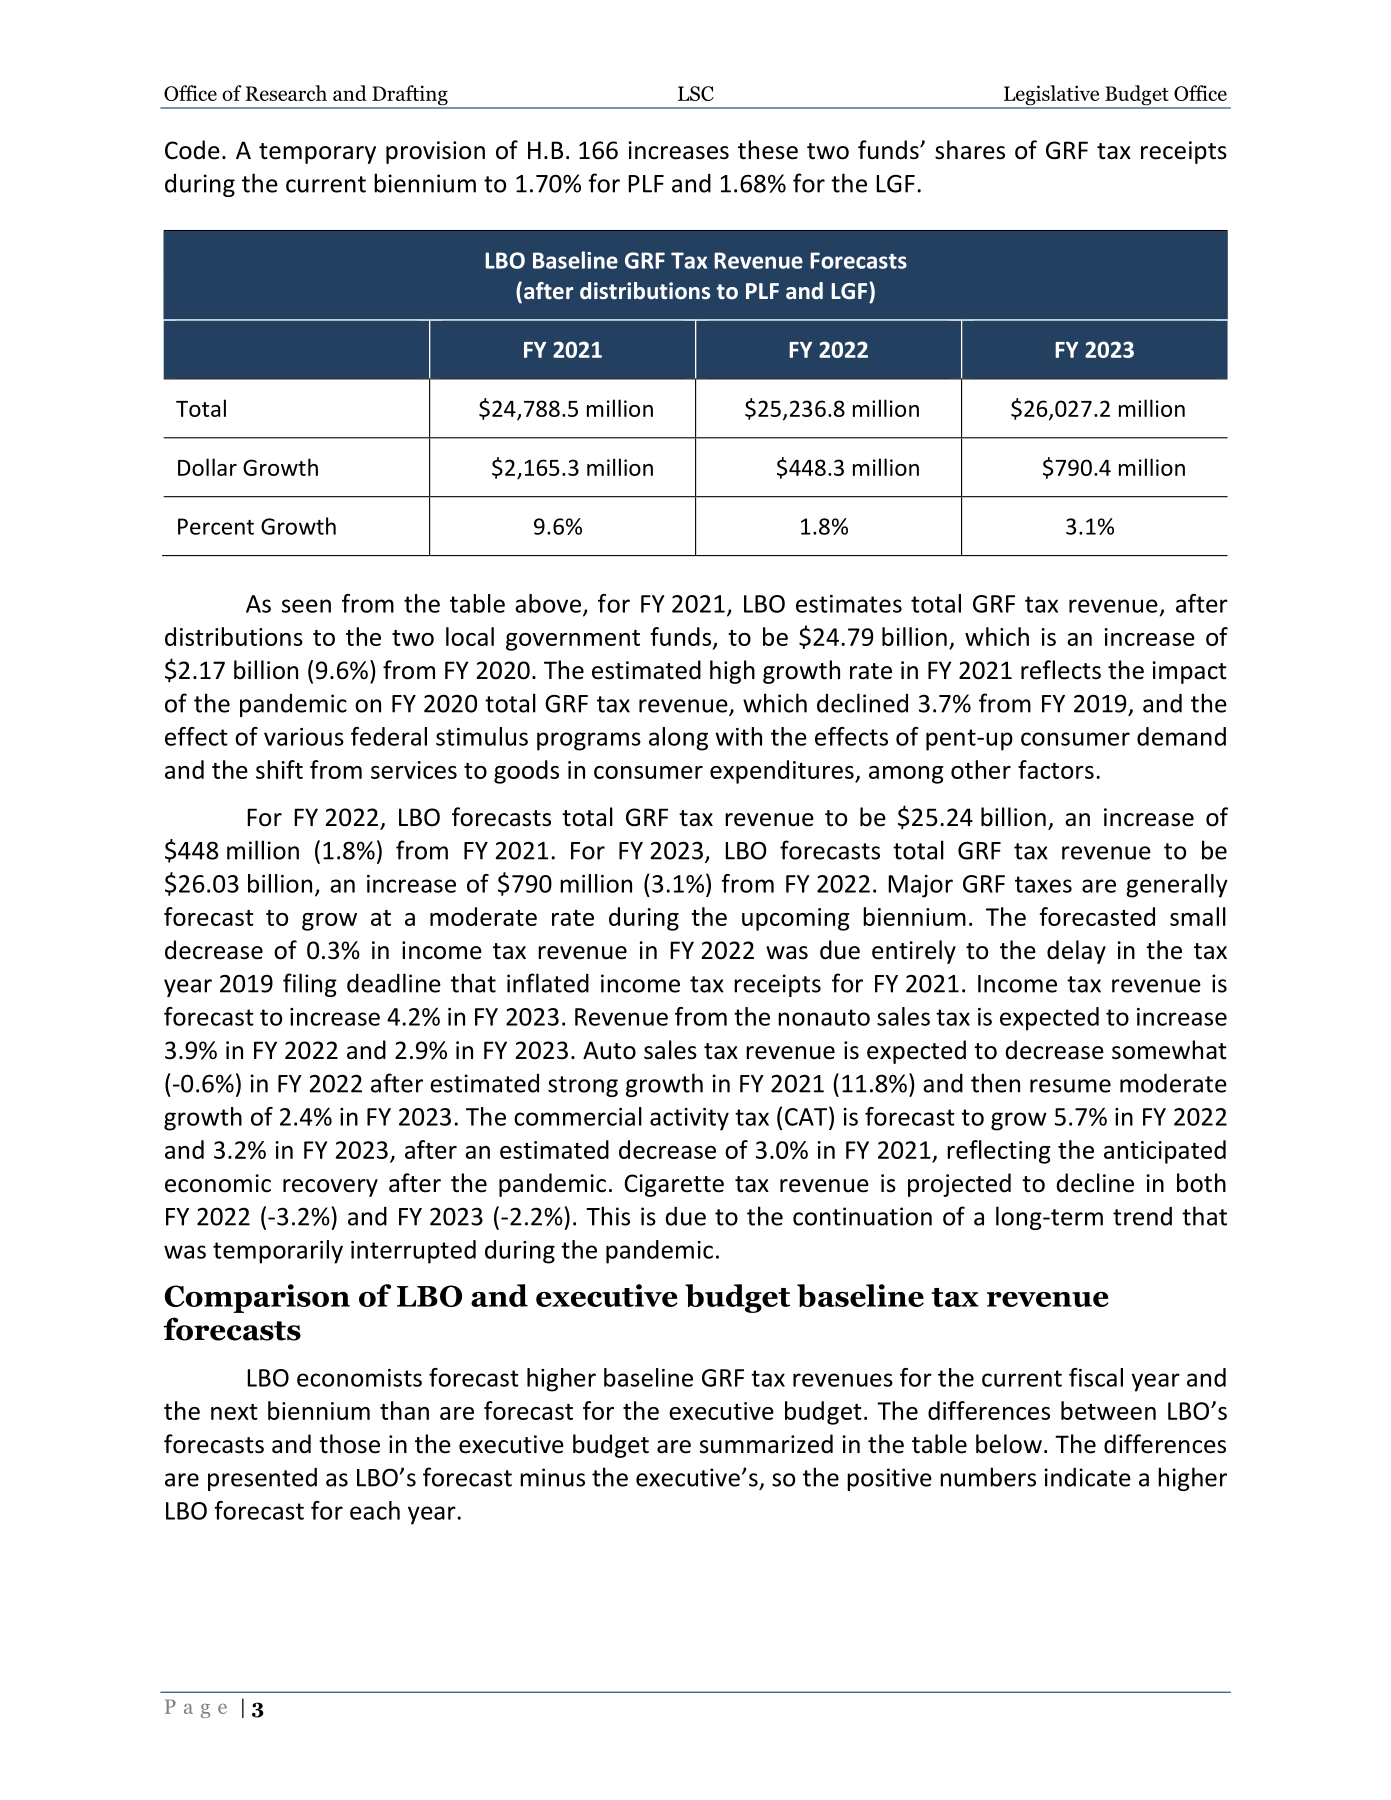  What do you see at coordinates (317, 153) in the screenshot?
I see `temporary` at bounding box center [317, 153].
